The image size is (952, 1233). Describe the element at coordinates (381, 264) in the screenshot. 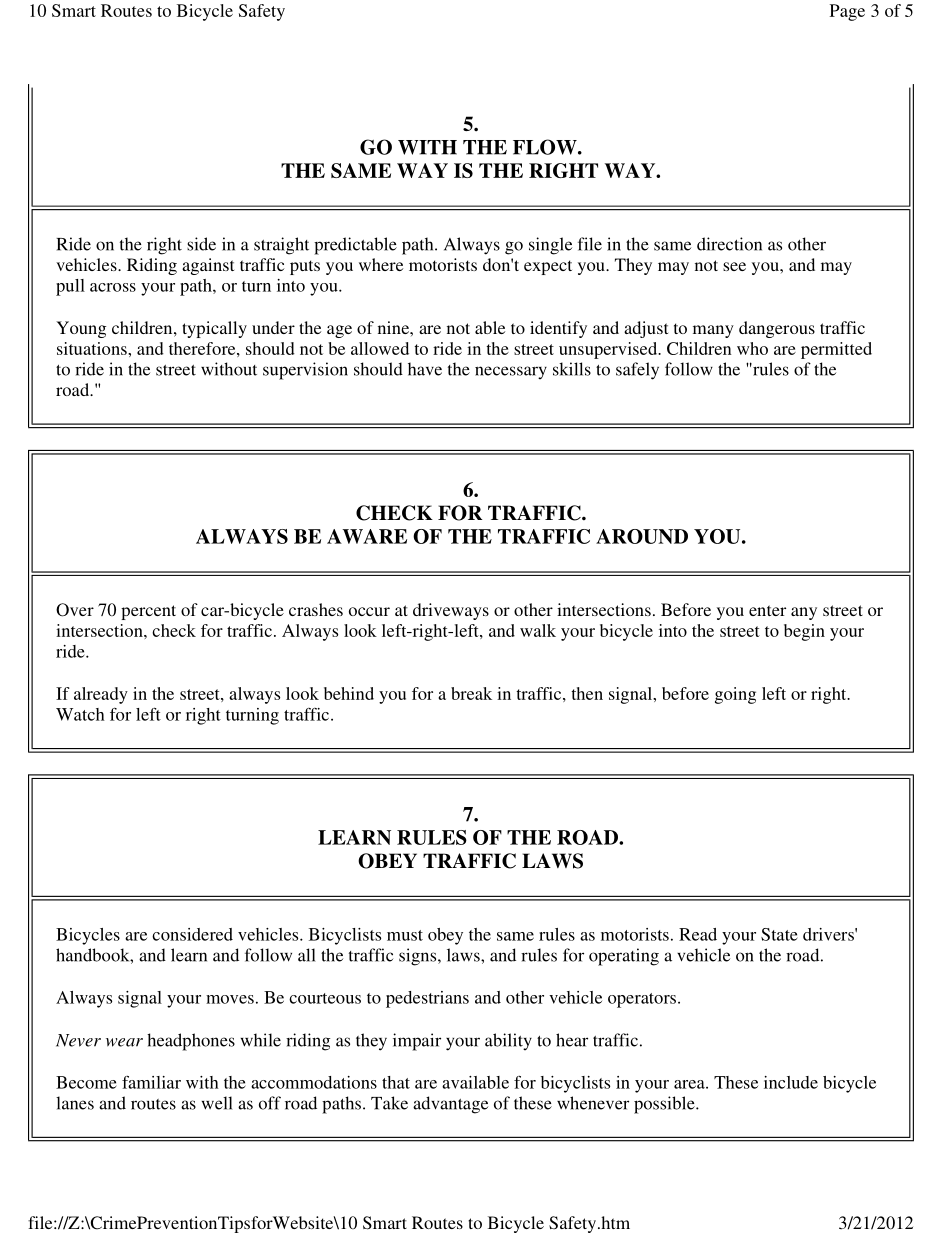

I see `where` at that location.
